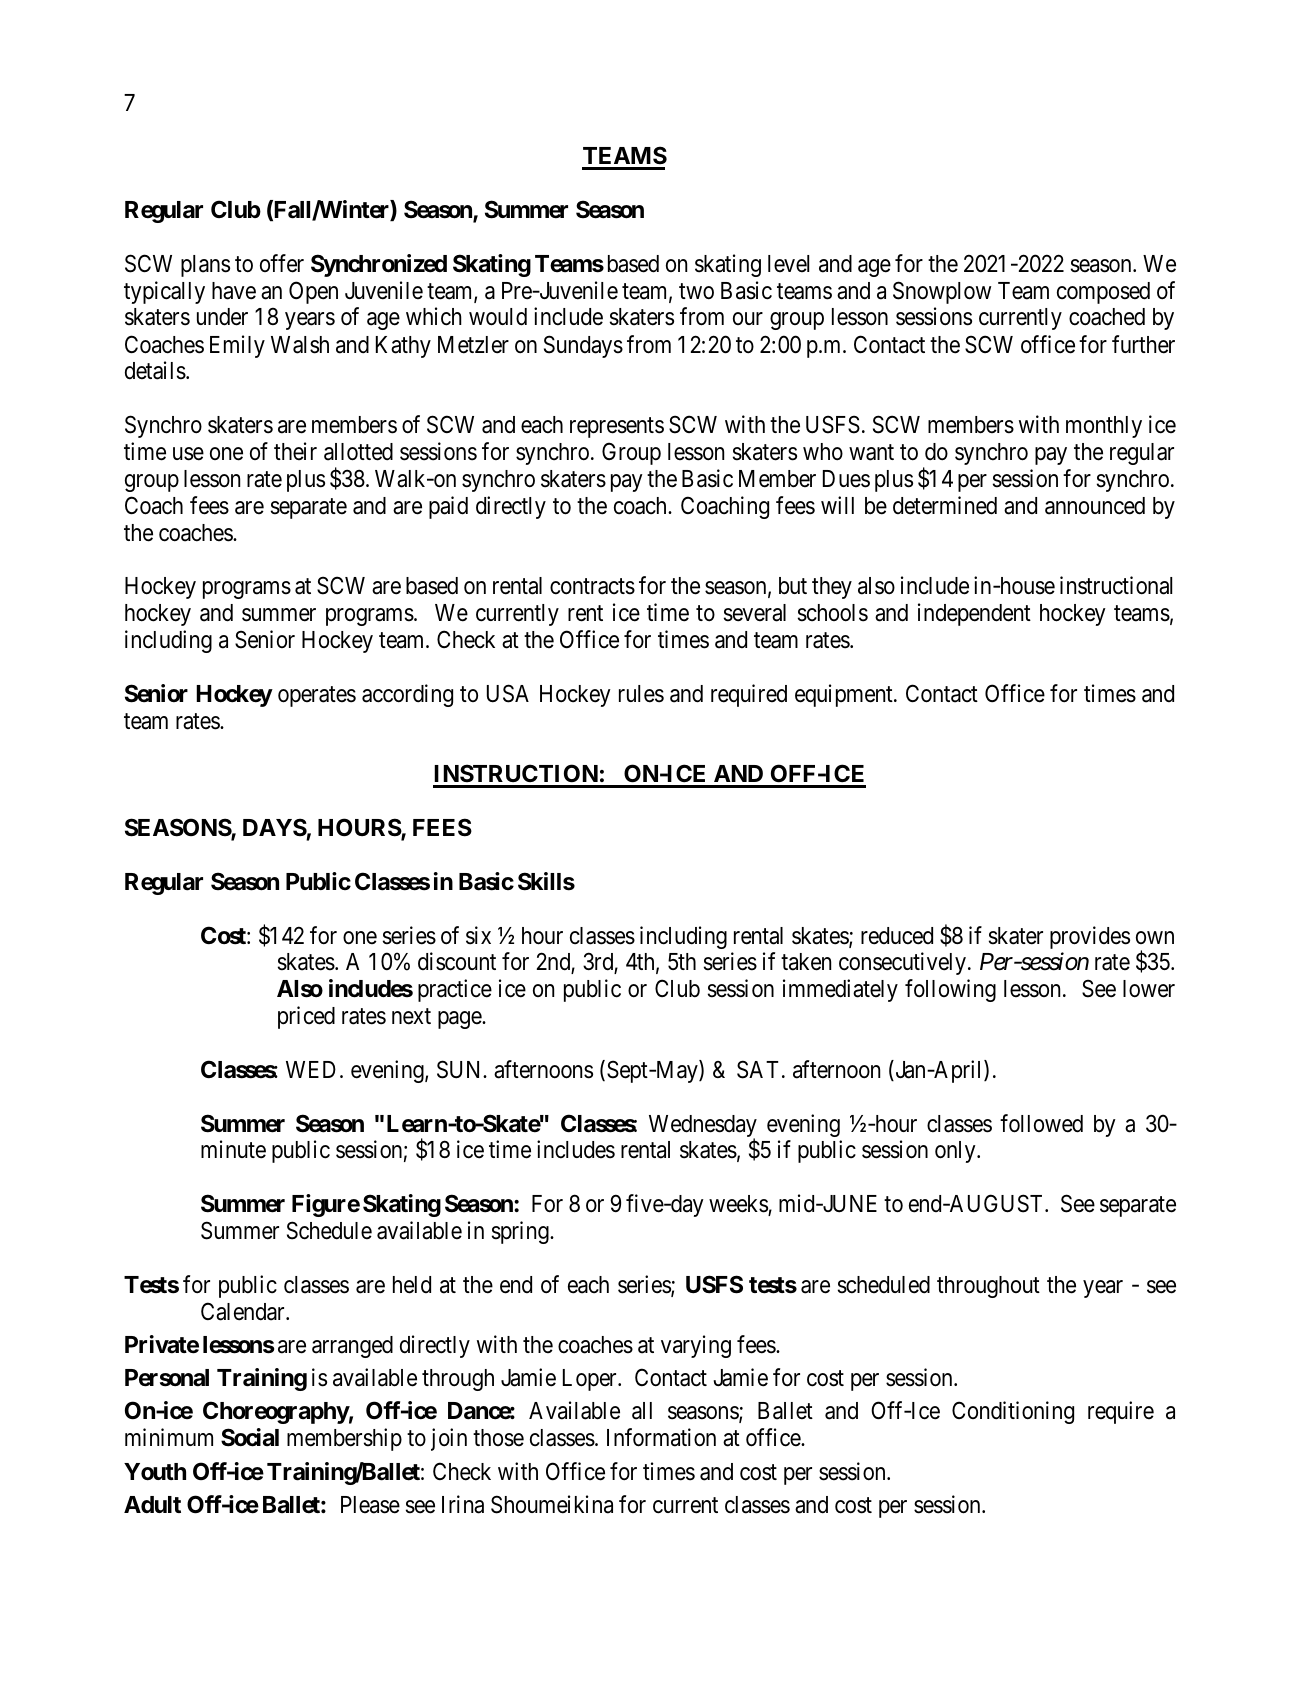 This screenshot has height=1682, width=1299. Describe the element at coordinates (703, 1127) in the screenshot. I see `Wednesday` at that location.
